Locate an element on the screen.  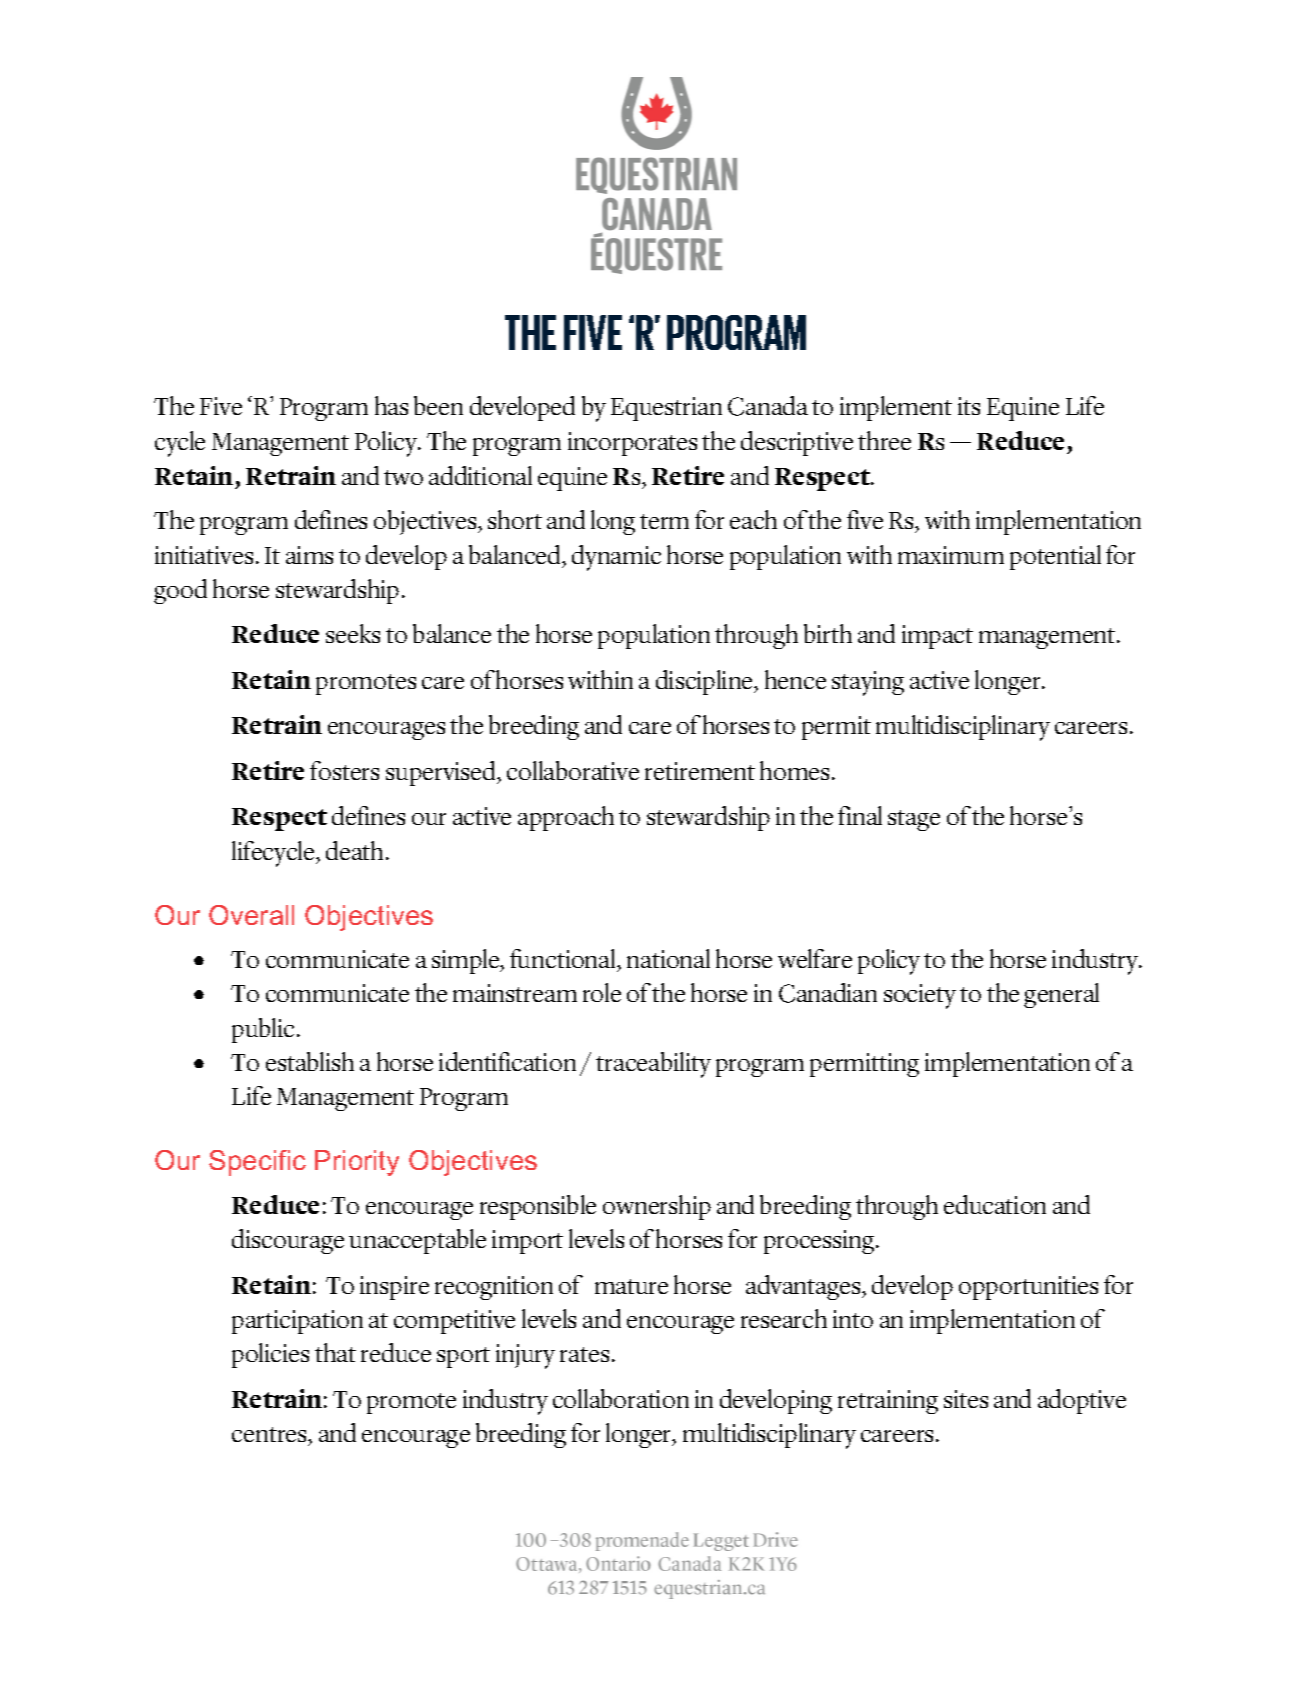
collaborative is located at coordinates (573, 770).
